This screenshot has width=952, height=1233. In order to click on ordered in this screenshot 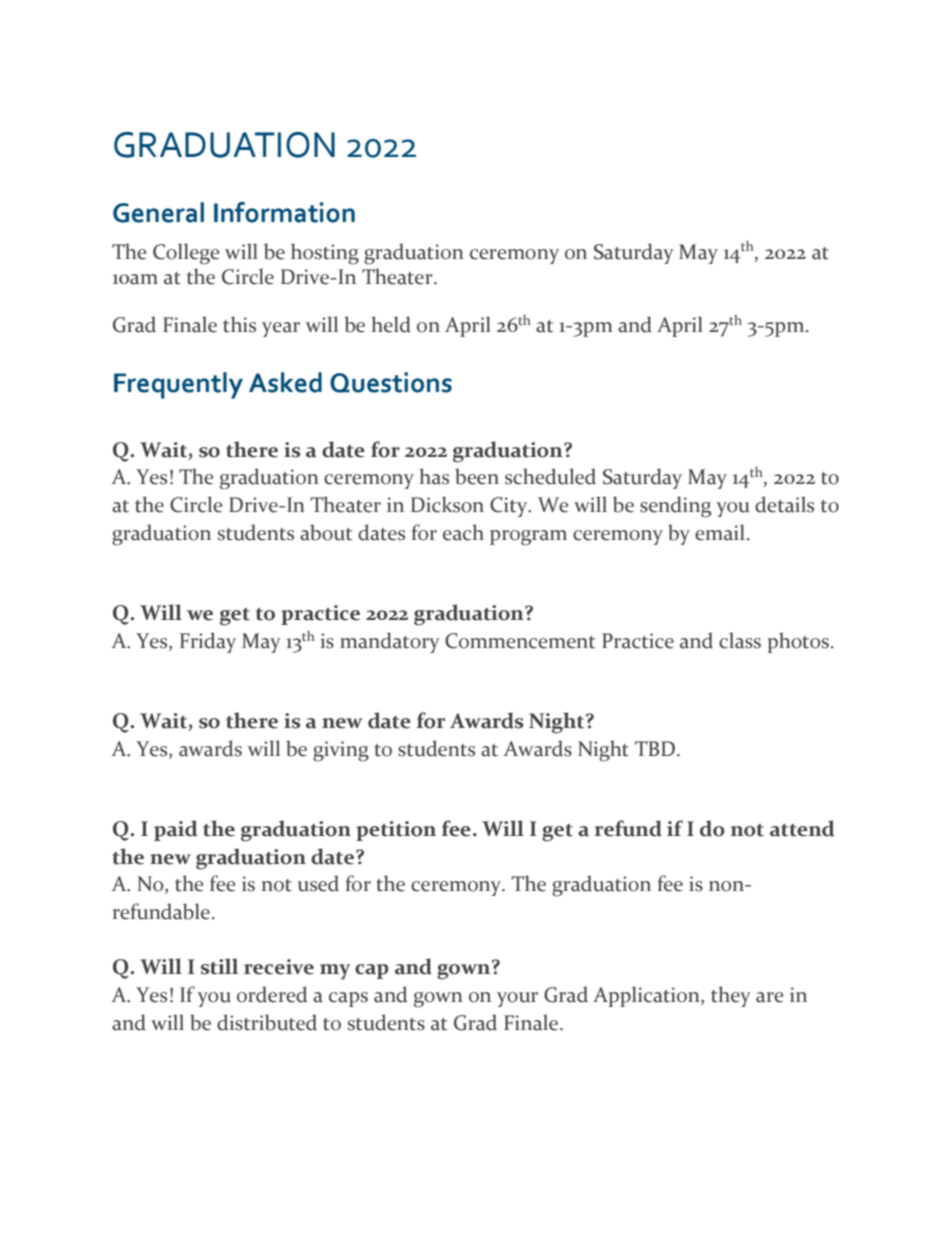, I will do `click(272, 994)`.
